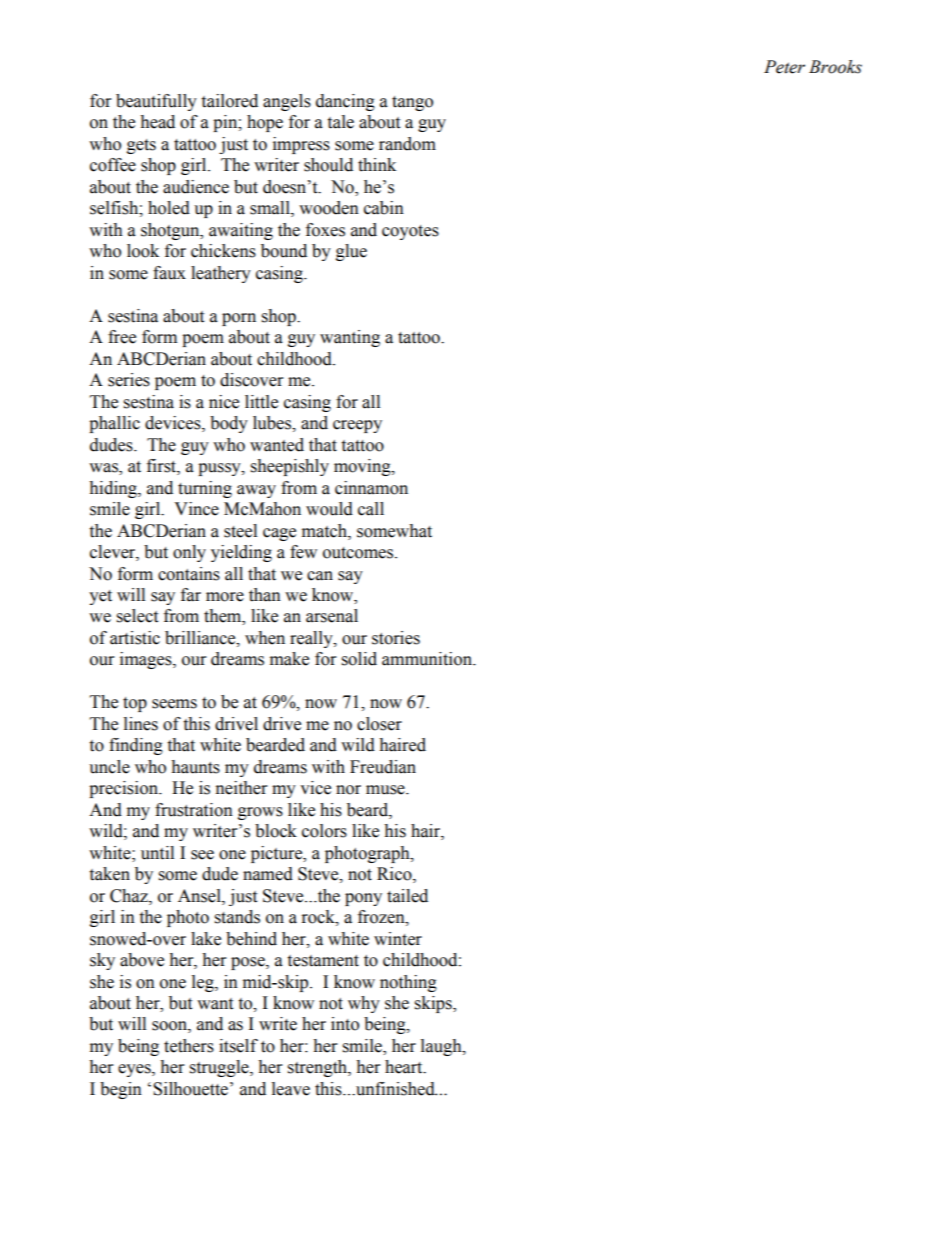  I want to click on moving, so click(363, 467).
